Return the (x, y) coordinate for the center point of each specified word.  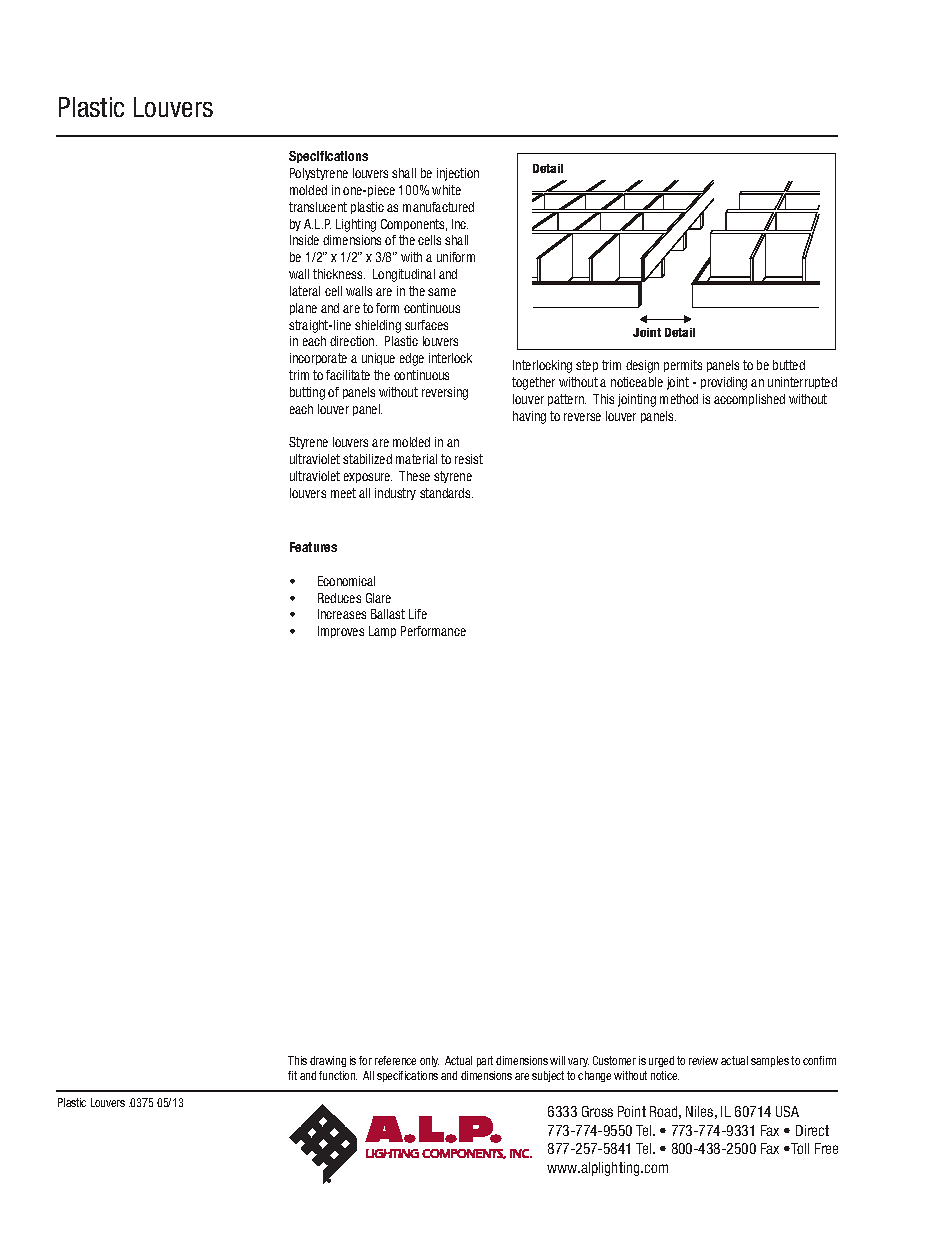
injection (458, 174)
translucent (318, 207)
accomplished (749, 400)
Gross (597, 1111)
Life (418, 614)
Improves (341, 632)
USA (787, 1111)
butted (789, 365)
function (338, 1075)
